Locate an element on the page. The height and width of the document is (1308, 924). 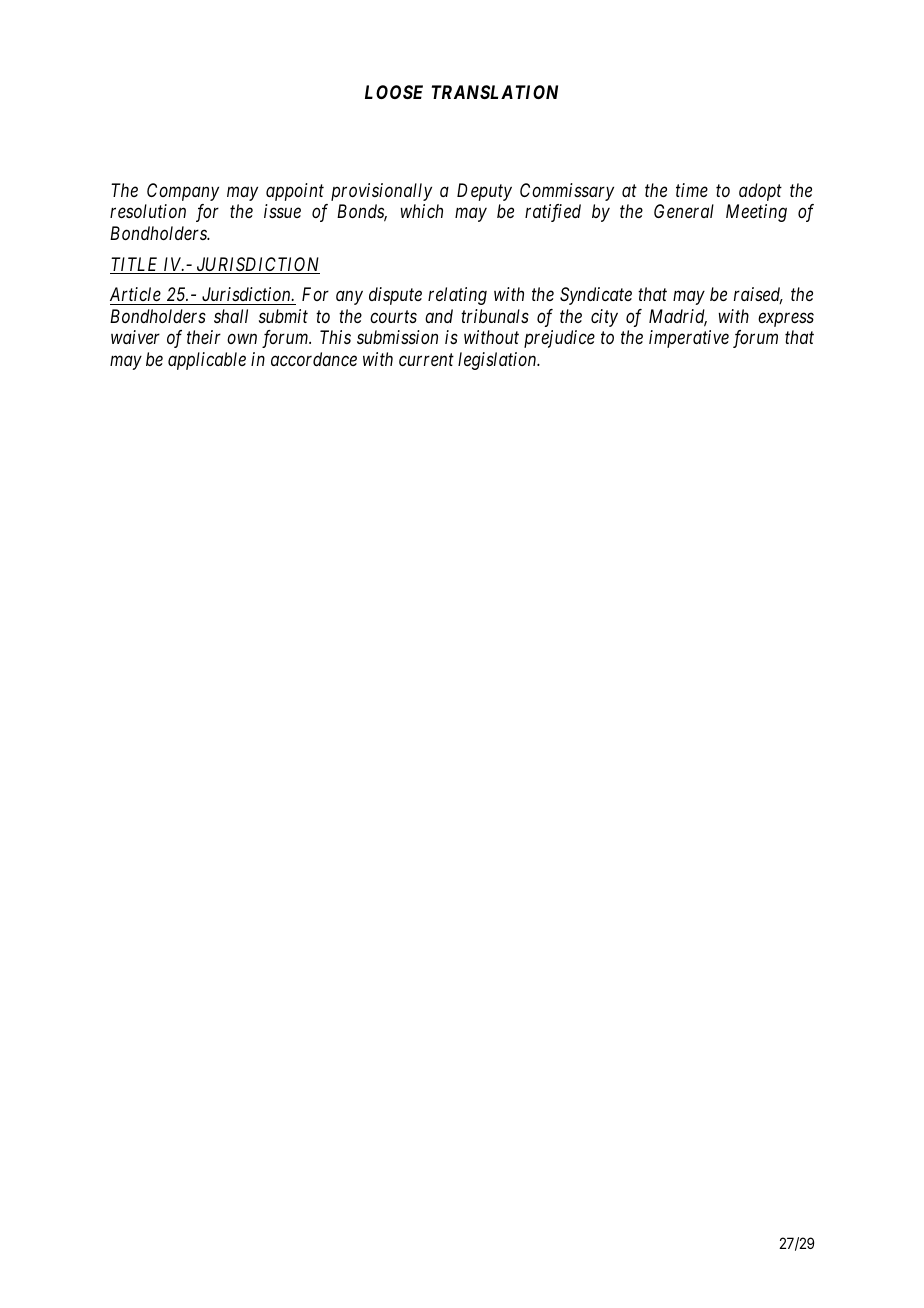
current is located at coordinates (426, 360).
